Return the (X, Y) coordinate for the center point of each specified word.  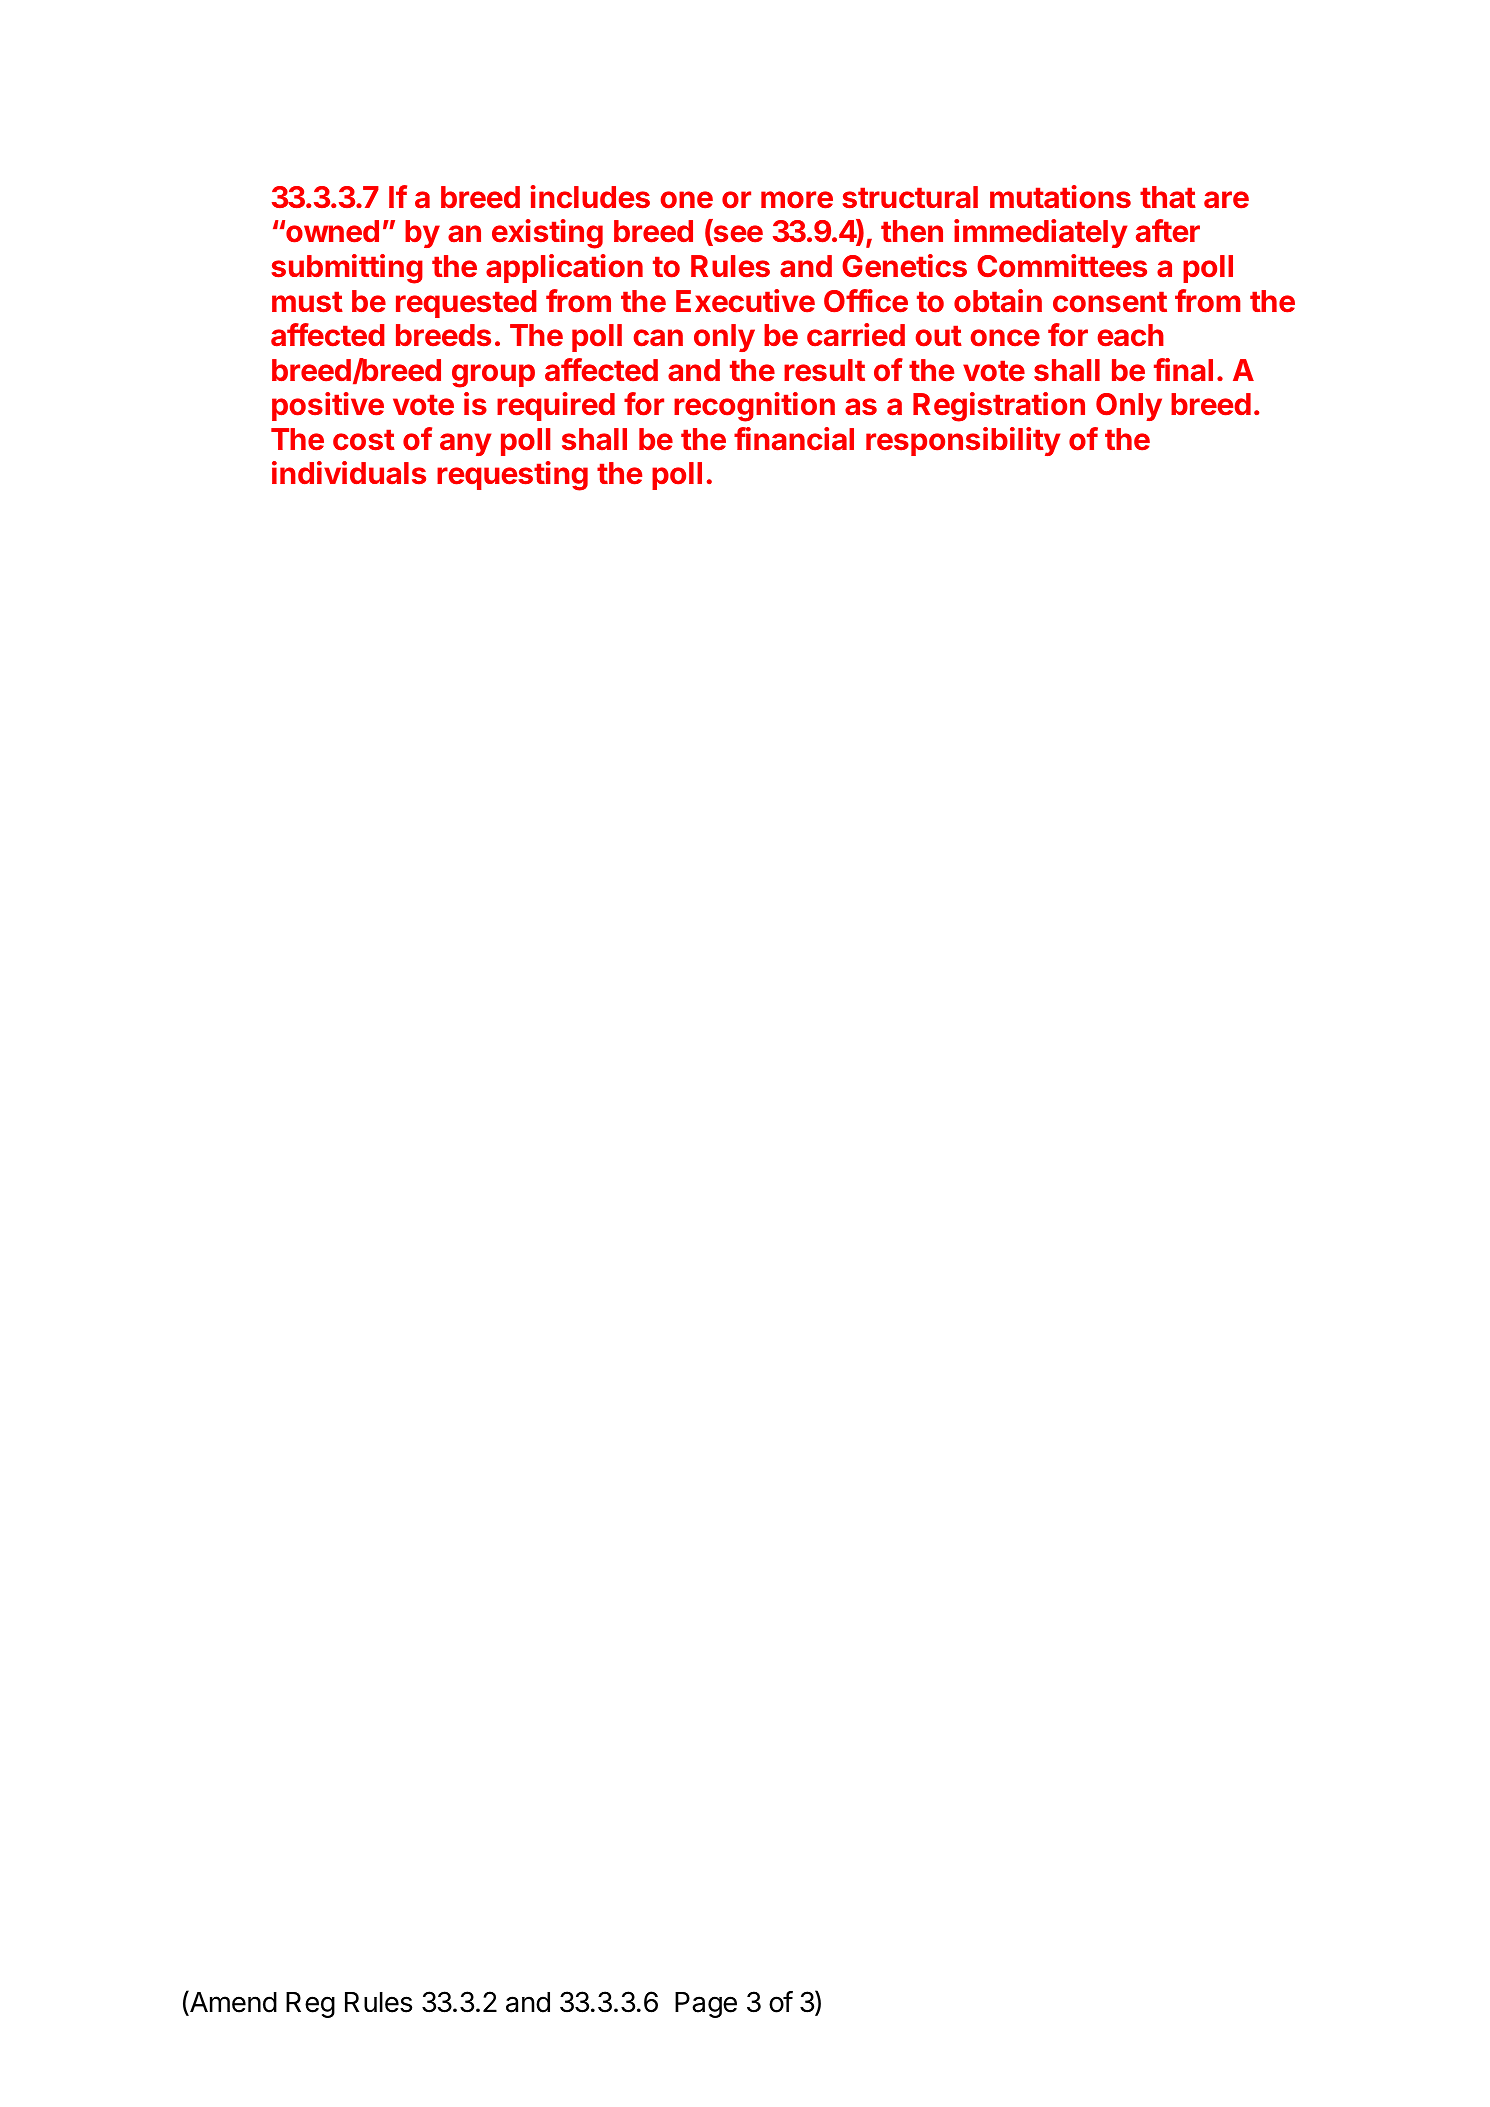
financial (794, 439)
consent (1110, 302)
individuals (349, 472)
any (465, 444)
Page (706, 2005)
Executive (745, 301)
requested (466, 304)
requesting (512, 476)
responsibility (963, 441)
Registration (999, 407)
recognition (754, 407)
